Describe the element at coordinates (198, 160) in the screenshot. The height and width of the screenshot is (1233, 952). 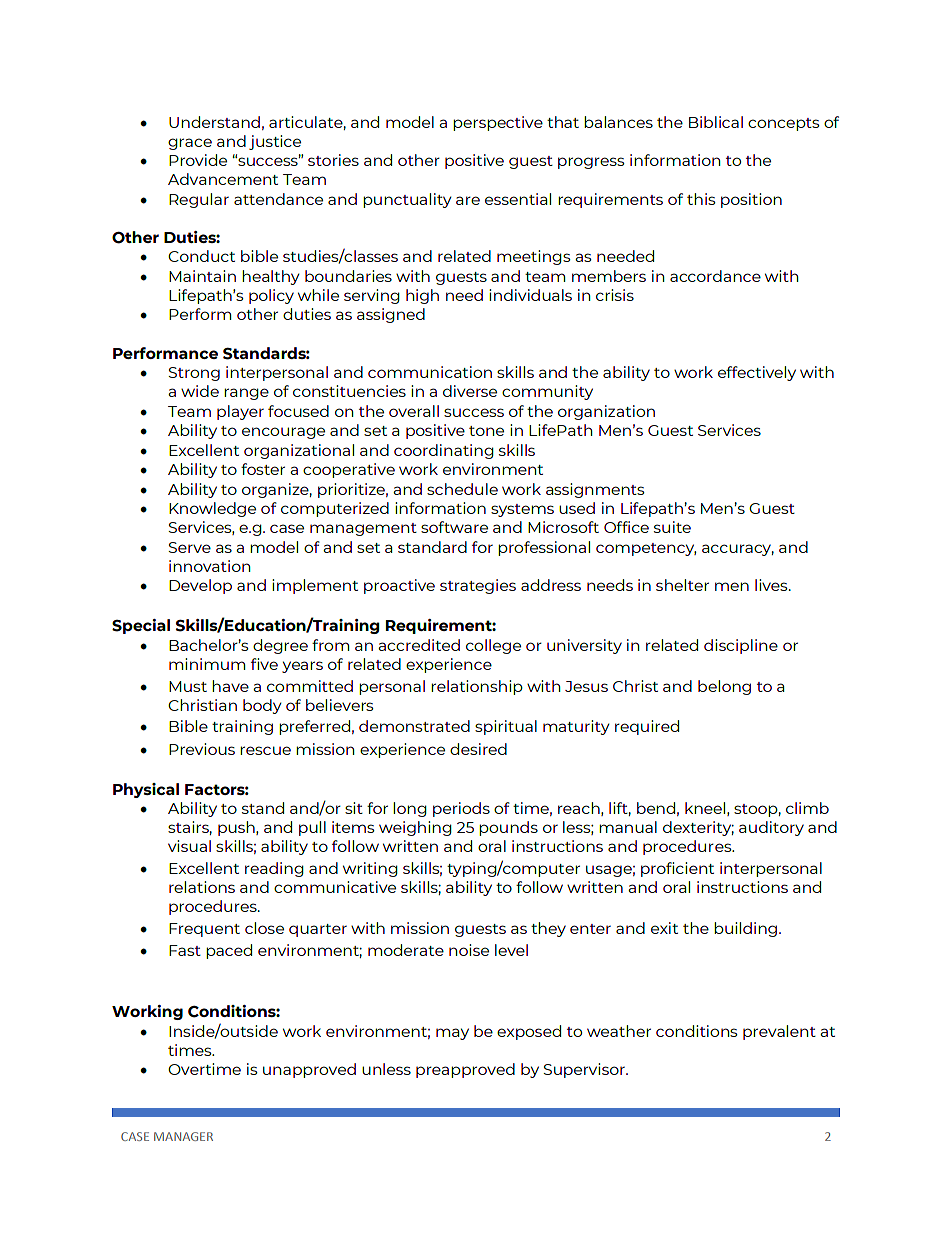
I see `Provide` at that location.
